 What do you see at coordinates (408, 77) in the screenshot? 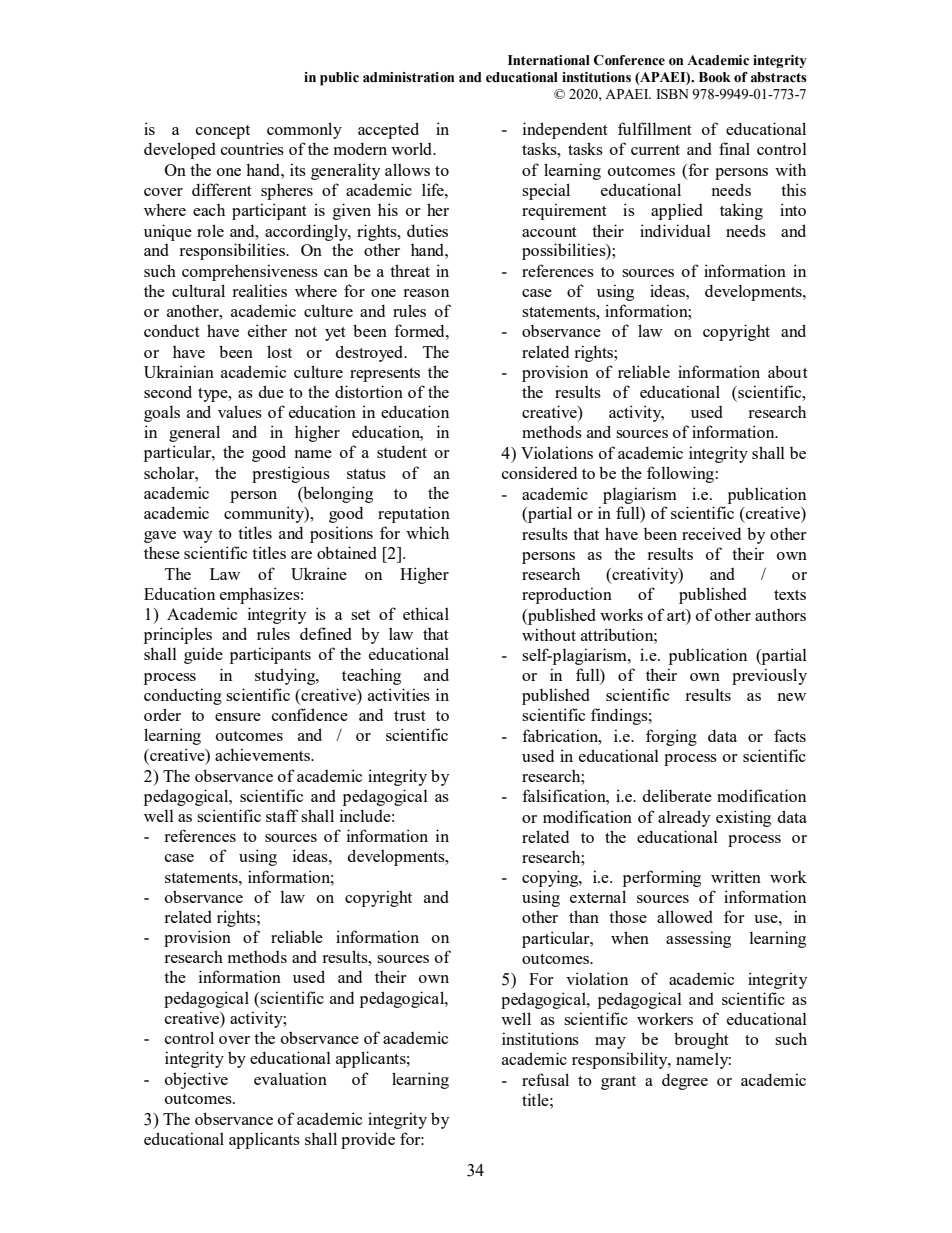
I see `administration` at bounding box center [408, 77].
